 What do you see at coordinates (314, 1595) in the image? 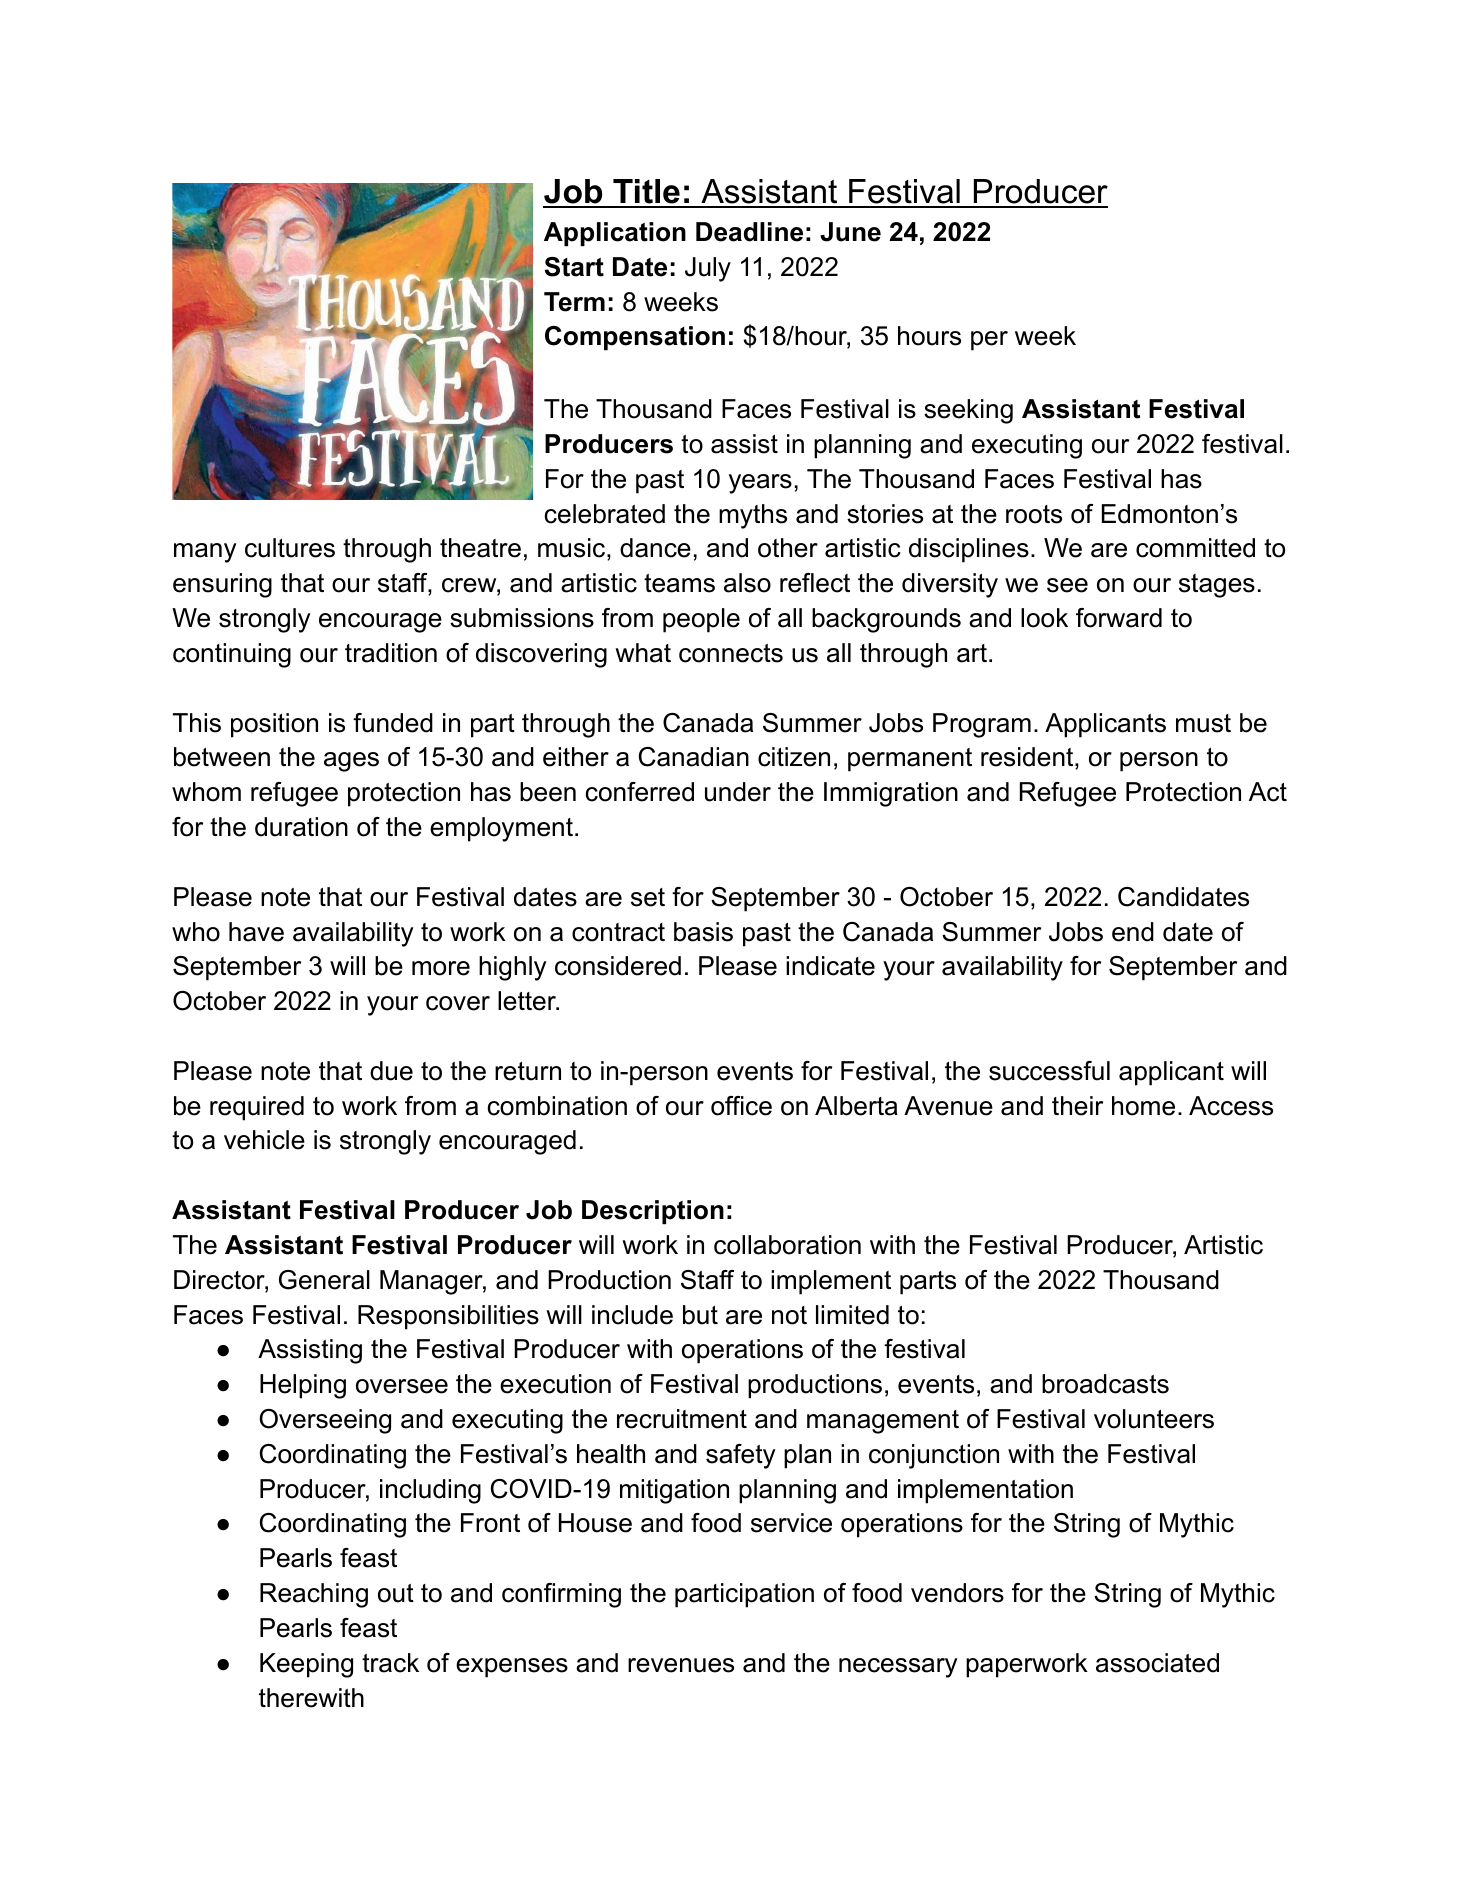
I see `Reaching` at bounding box center [314, 1595].
